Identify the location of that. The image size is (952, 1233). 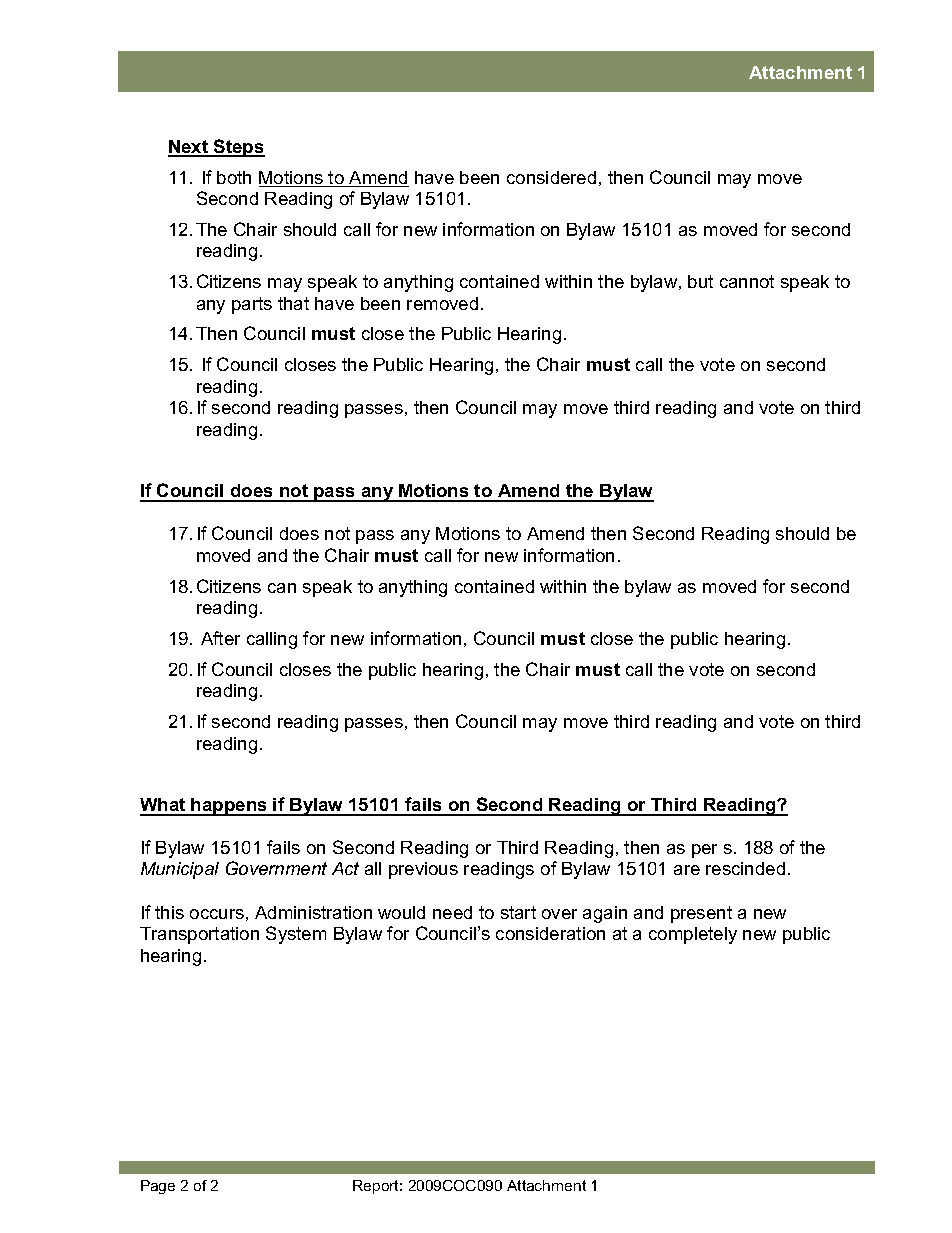
(293, 303).
